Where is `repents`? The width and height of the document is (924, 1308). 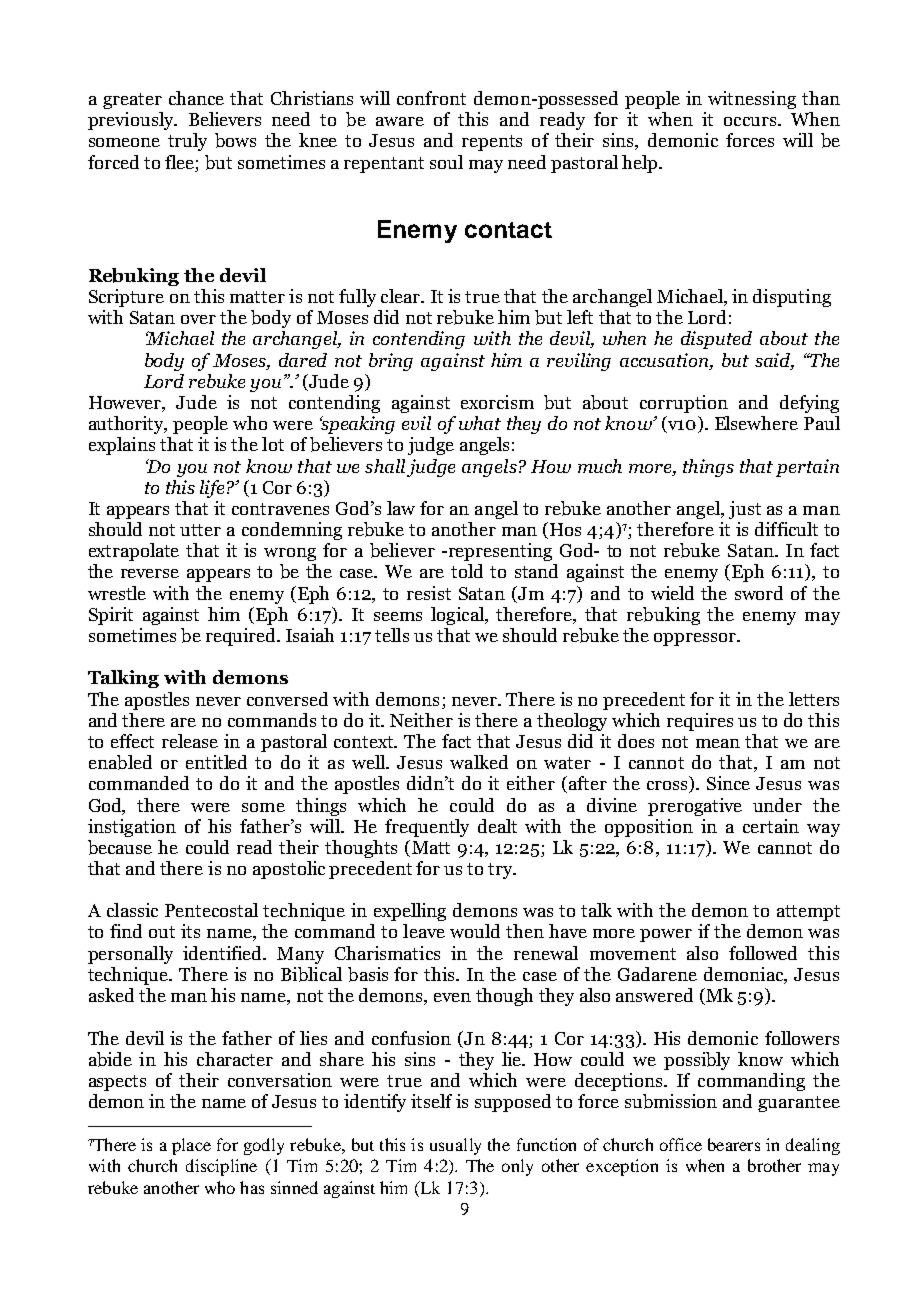 repents is located at coordinates (492, 143).
